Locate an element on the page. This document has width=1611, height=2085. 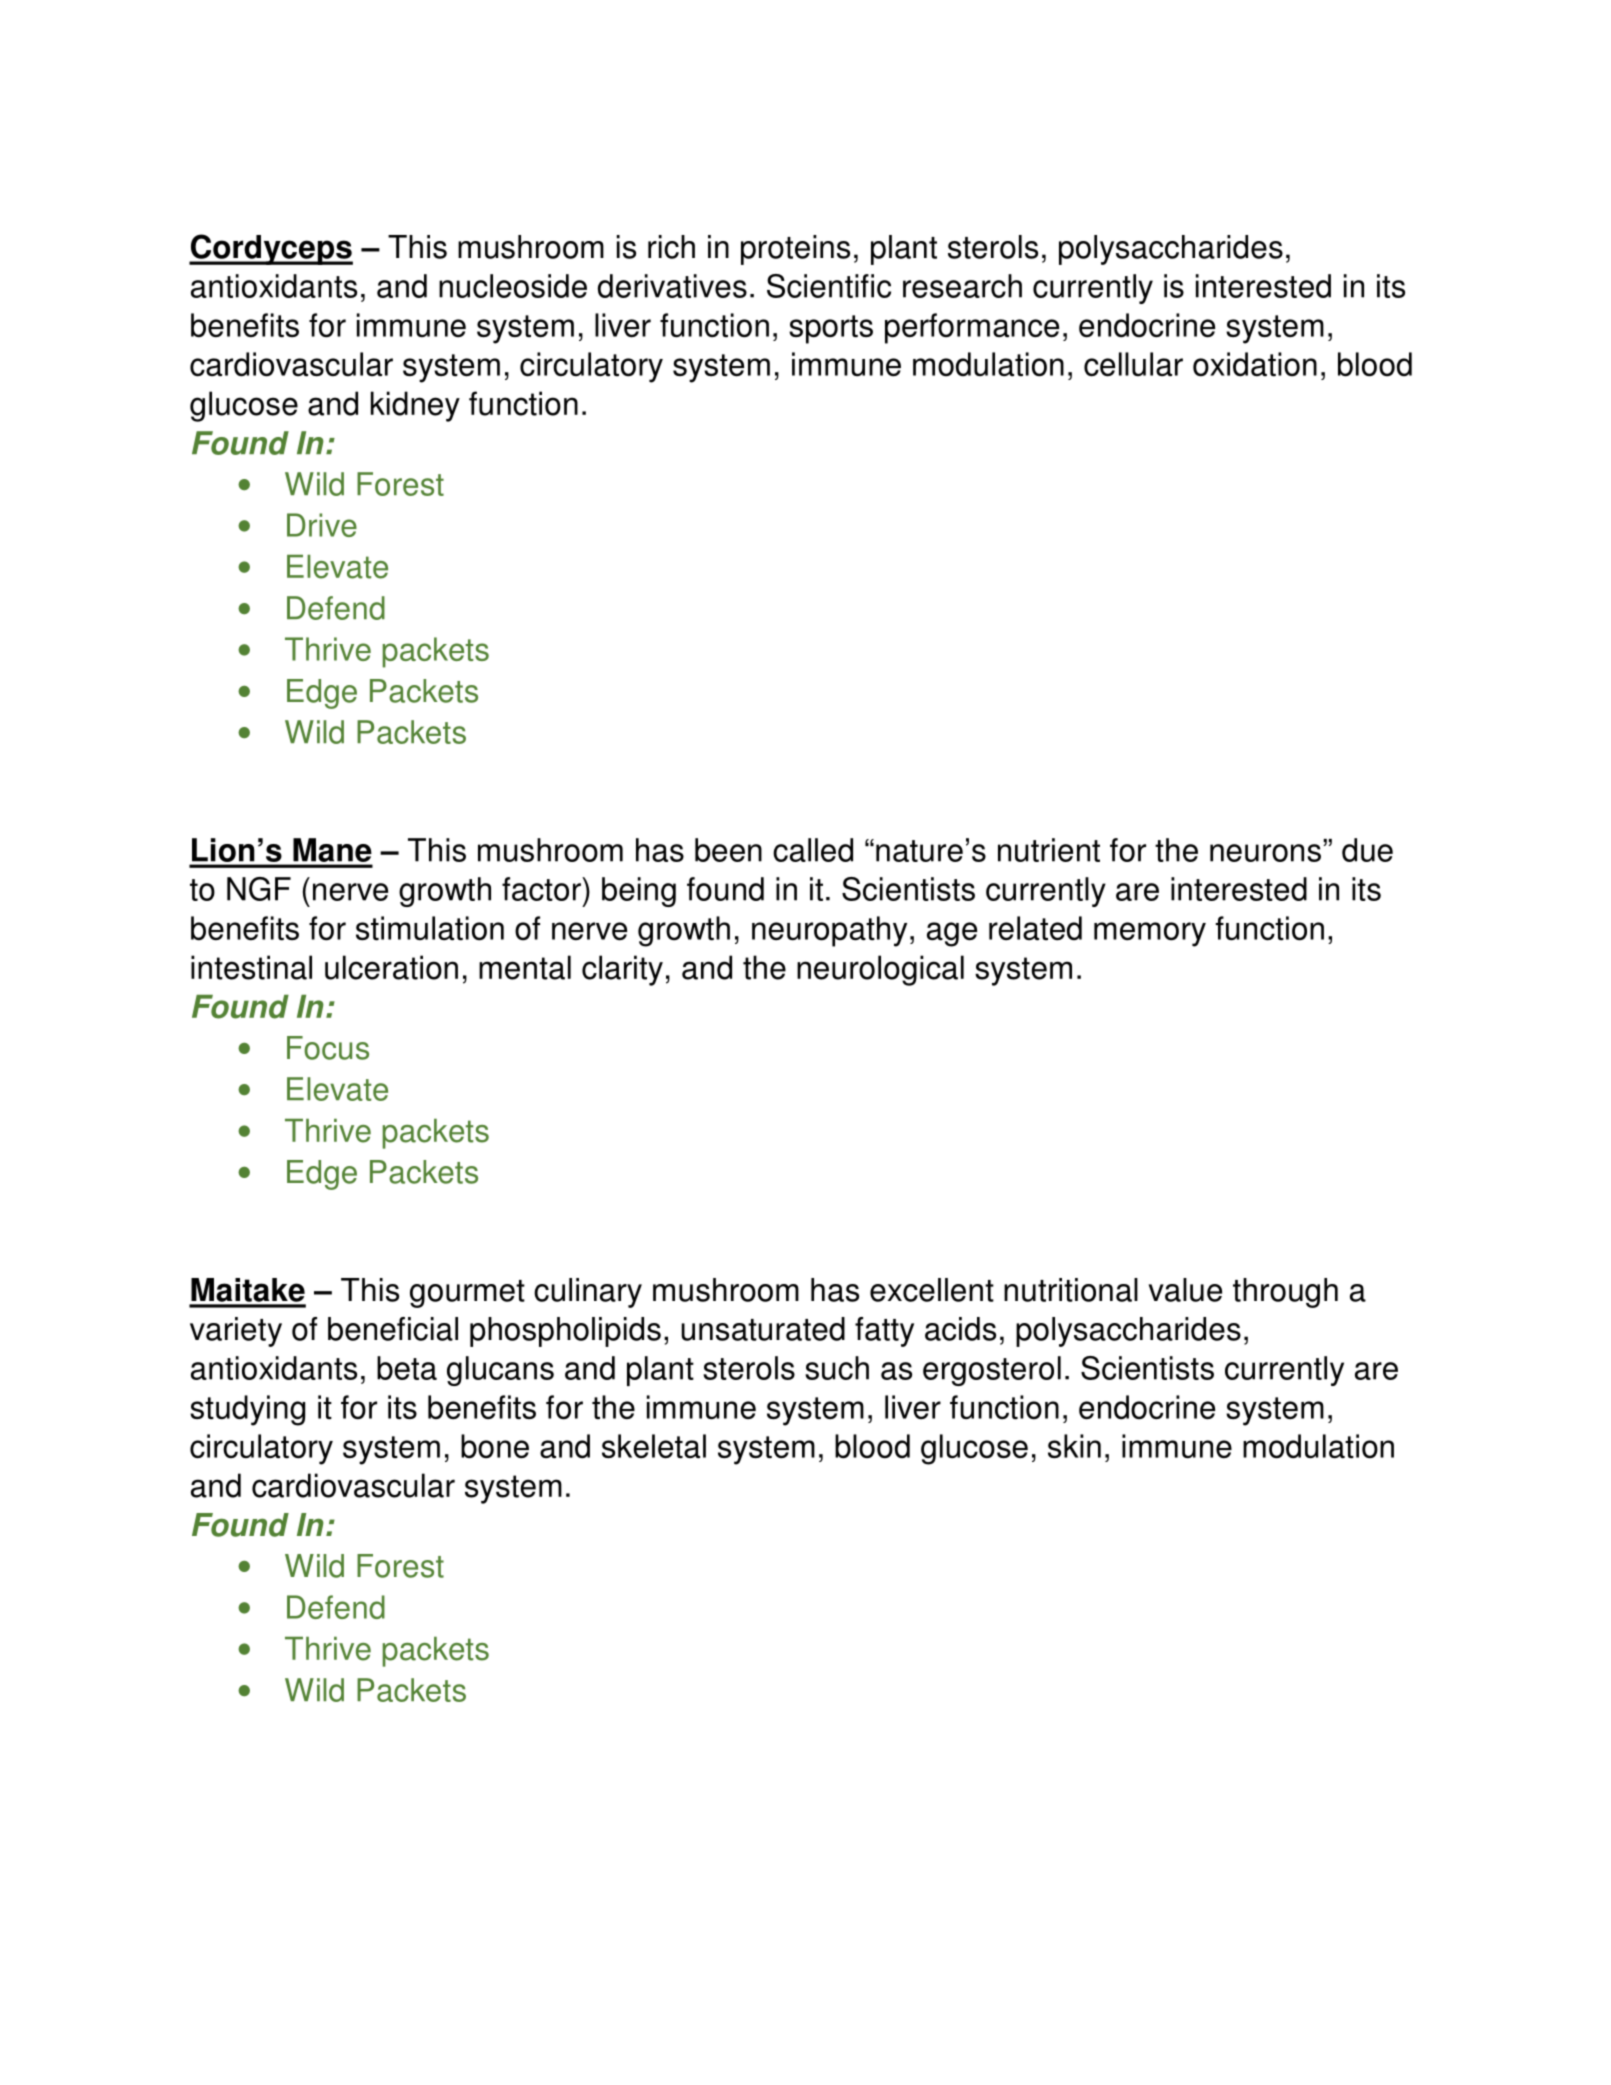
value is located at coordinates (1185, 1290).
